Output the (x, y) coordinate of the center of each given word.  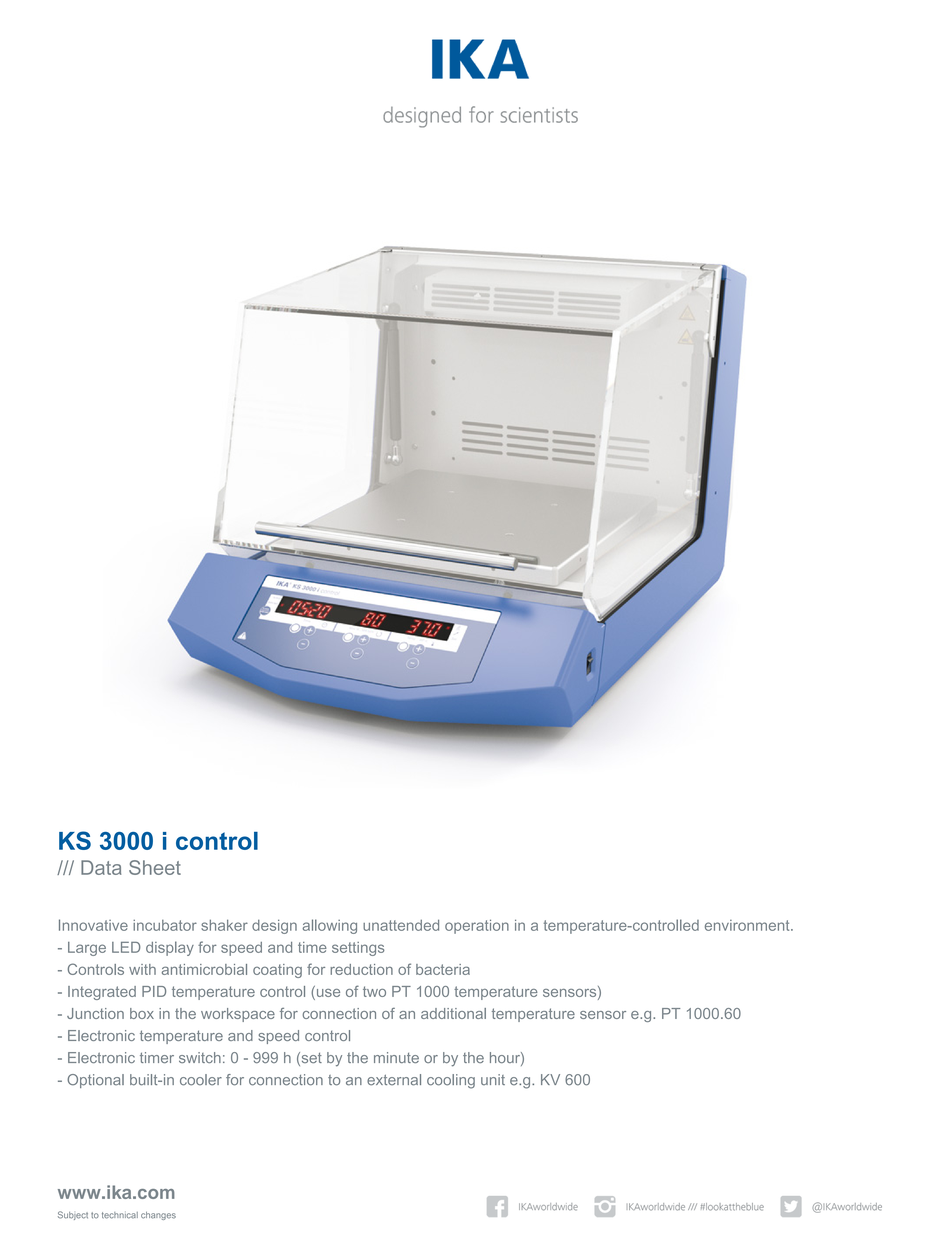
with (142, 969)
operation (477, 926)
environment (748, 925)
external (394, 1080)
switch (200, 1057)
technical (120, 1215)
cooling (451, 1081)
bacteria (443, 969)
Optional (95, 1081)
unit (493, 1079)
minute (396, 1057)
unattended (401, 925)
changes (158, 1216)
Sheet (155, 867)
